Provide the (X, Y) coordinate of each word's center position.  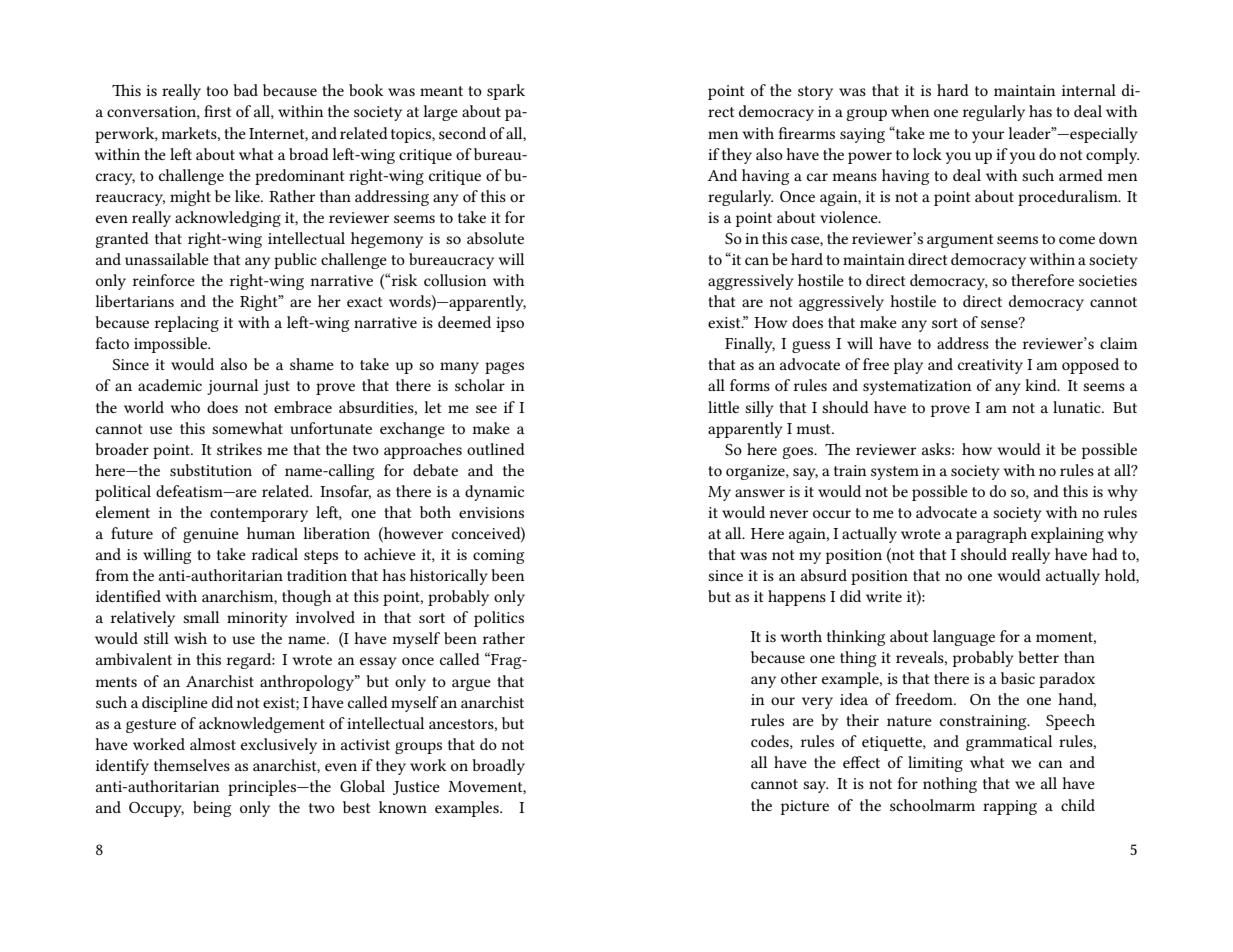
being (212, 809)
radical (275, 554)
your (988, 137)
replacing (187, 324)
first (217, 111)
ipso (510, 324)
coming (498, 556)
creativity (990, 366)
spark (506, 92)
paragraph (991, 535)
